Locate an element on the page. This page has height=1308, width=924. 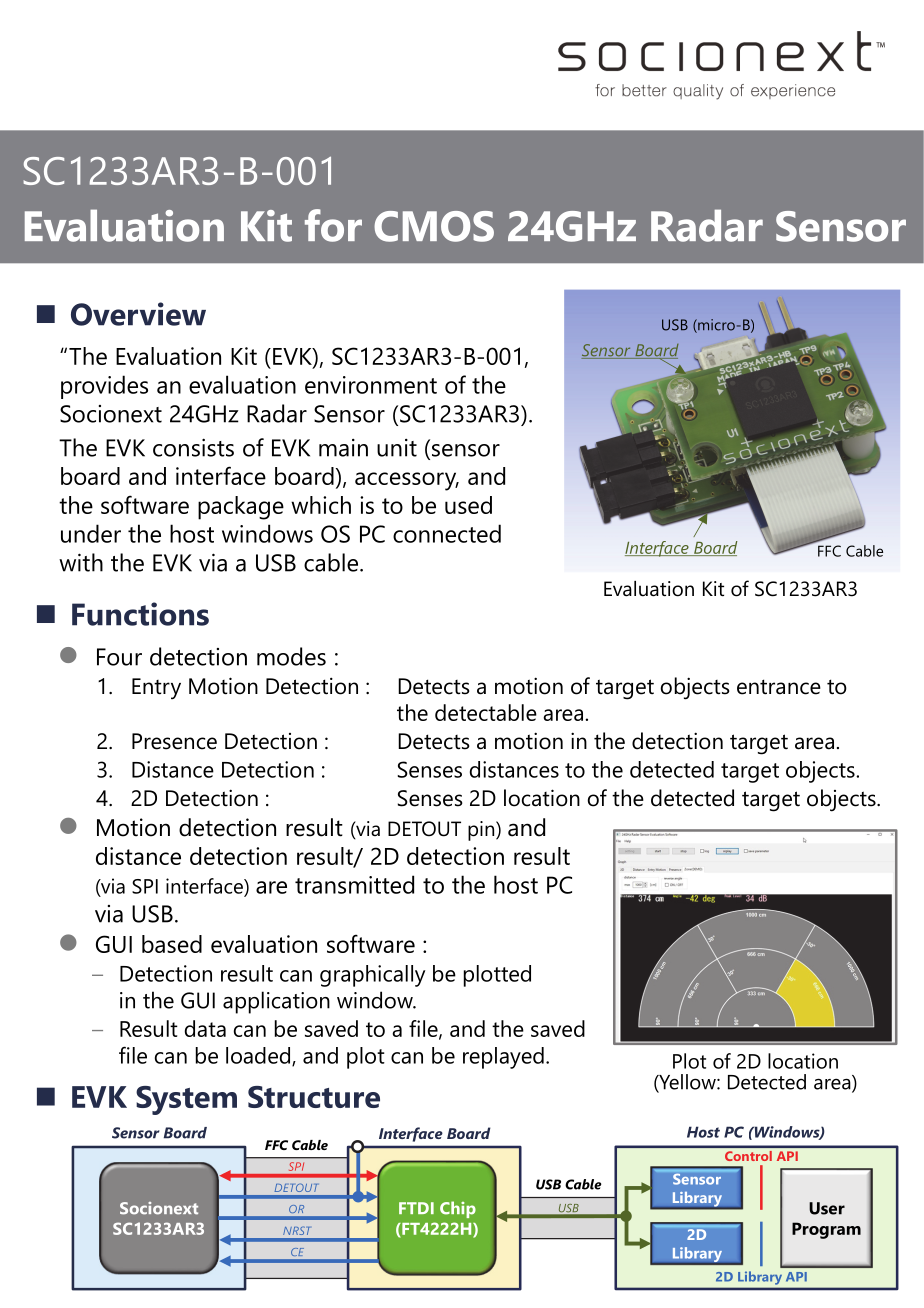
Overview is located at coordinates (138, 314).
